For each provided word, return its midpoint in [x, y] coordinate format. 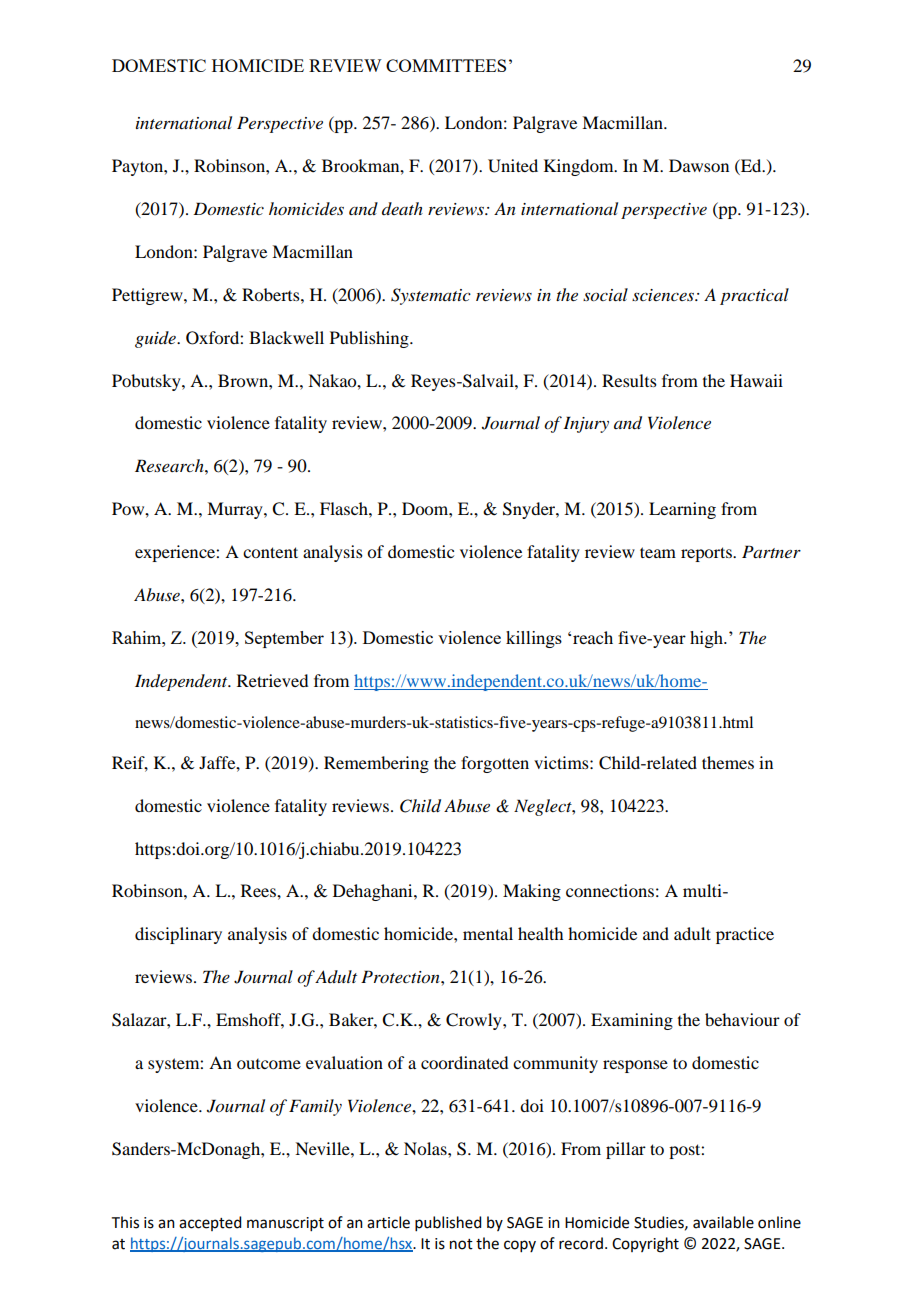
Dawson [699, 165]
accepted [210, 1223]
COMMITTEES [446, 65]
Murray [236, 510]
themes [728, 762]
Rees [259, 890]
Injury [586, 424]
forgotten [495, 764]
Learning [682, 510]
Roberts [272, 294]
